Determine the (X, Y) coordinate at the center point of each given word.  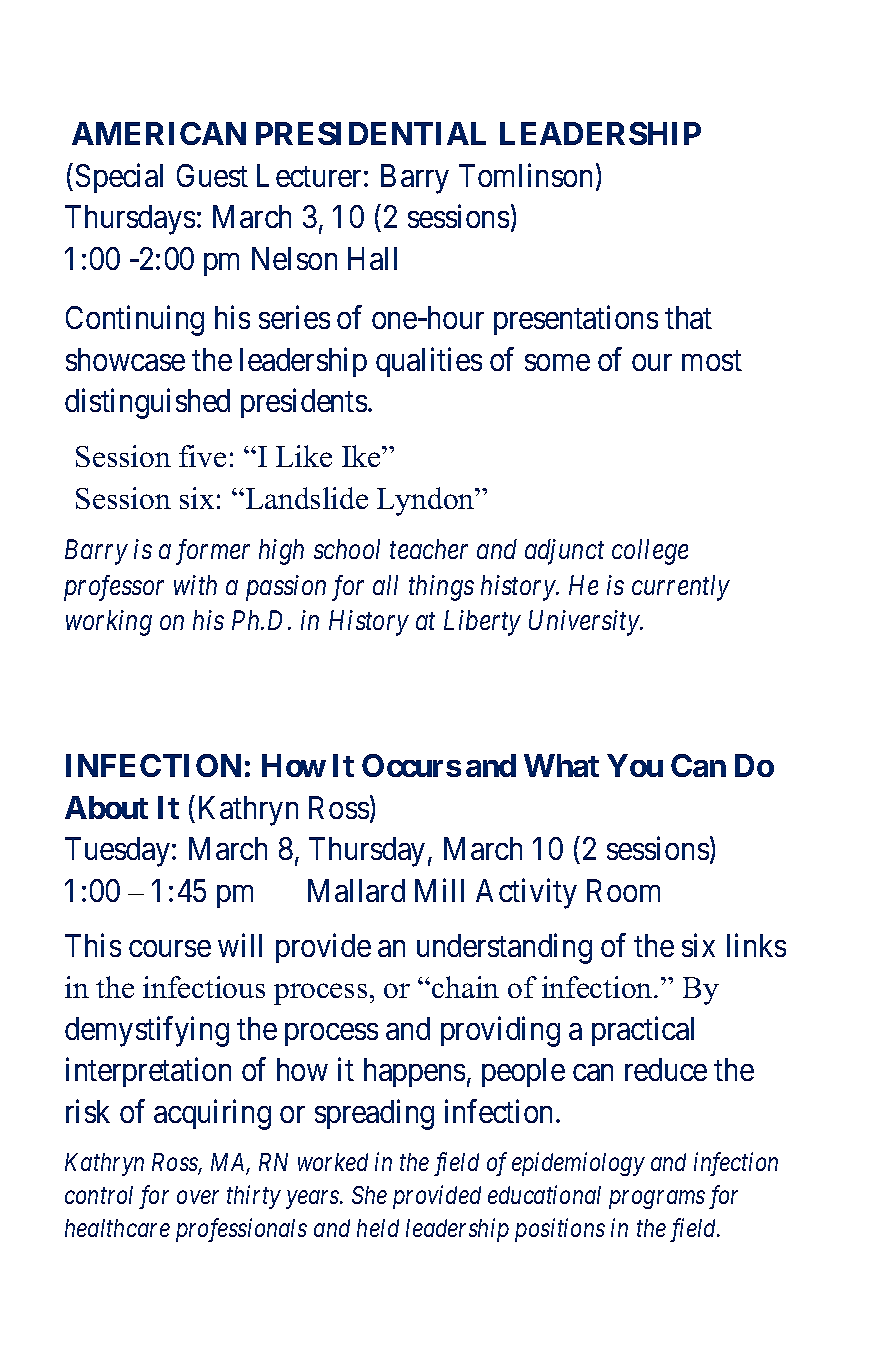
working (109, 623)
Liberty (482, 623)
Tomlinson (525, 175)
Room (623, 890)
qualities (429, 362)
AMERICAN (159, 133)
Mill (439, 890)
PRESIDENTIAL (371, 133)
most (712, 360)
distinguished (147, 404)
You (635, 765)
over (198, 1197)
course (170, 948)
